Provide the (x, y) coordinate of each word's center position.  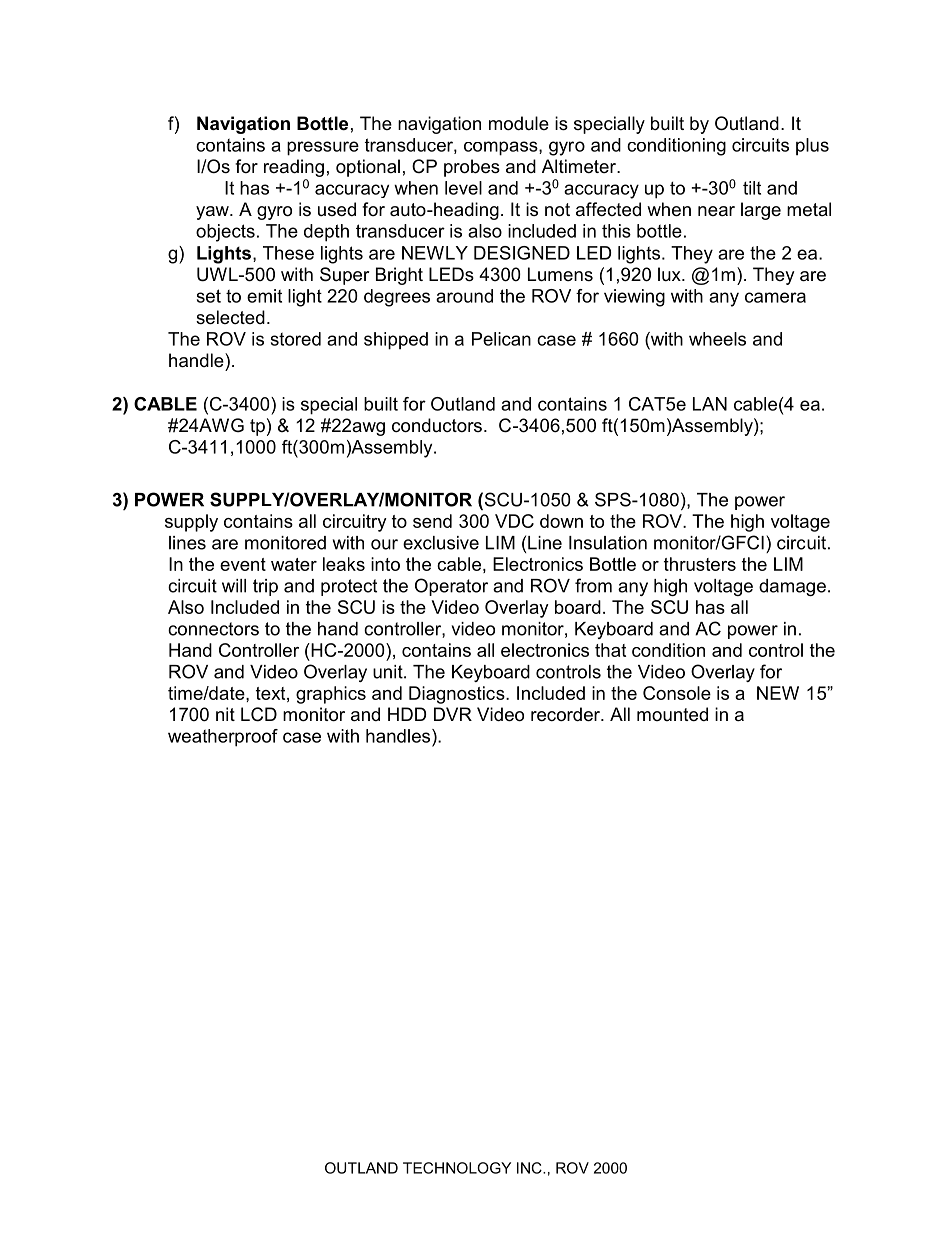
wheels (717, 339)
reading (294, 168)
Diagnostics (458, 695)
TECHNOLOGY (457, 1168)
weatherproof (223, 738)
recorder (567, 714)
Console (677, 693)
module (519, 123)
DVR (453, 714)
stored (296, 339)
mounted (672, 714)
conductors (437, 425)
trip (265, 587)
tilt (752, 188)
